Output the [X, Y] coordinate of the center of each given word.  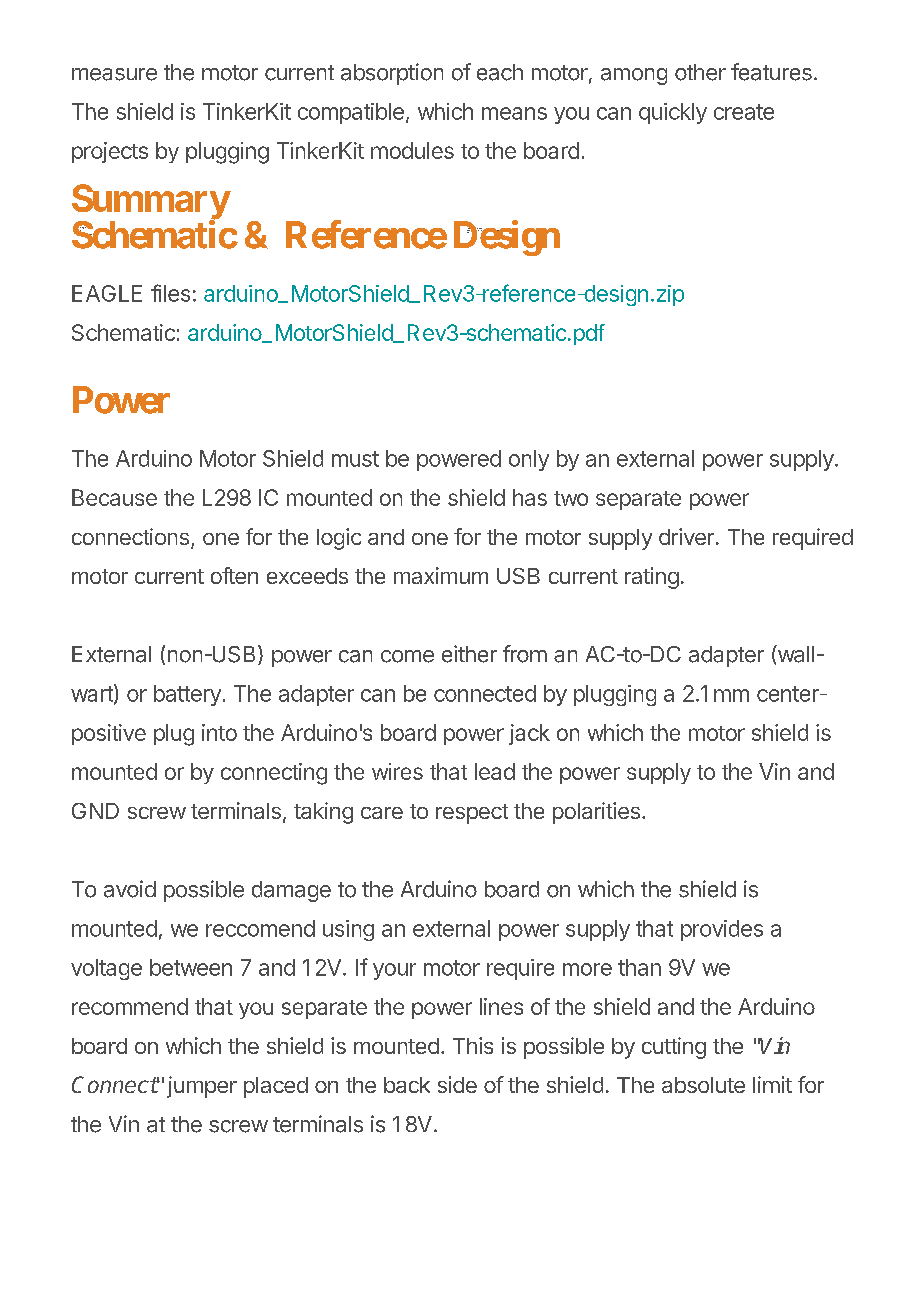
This [473, 1045]
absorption [392, 74]
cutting [674, 1048]
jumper [202, 1087]
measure [114, 74]
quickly [673, 113]
